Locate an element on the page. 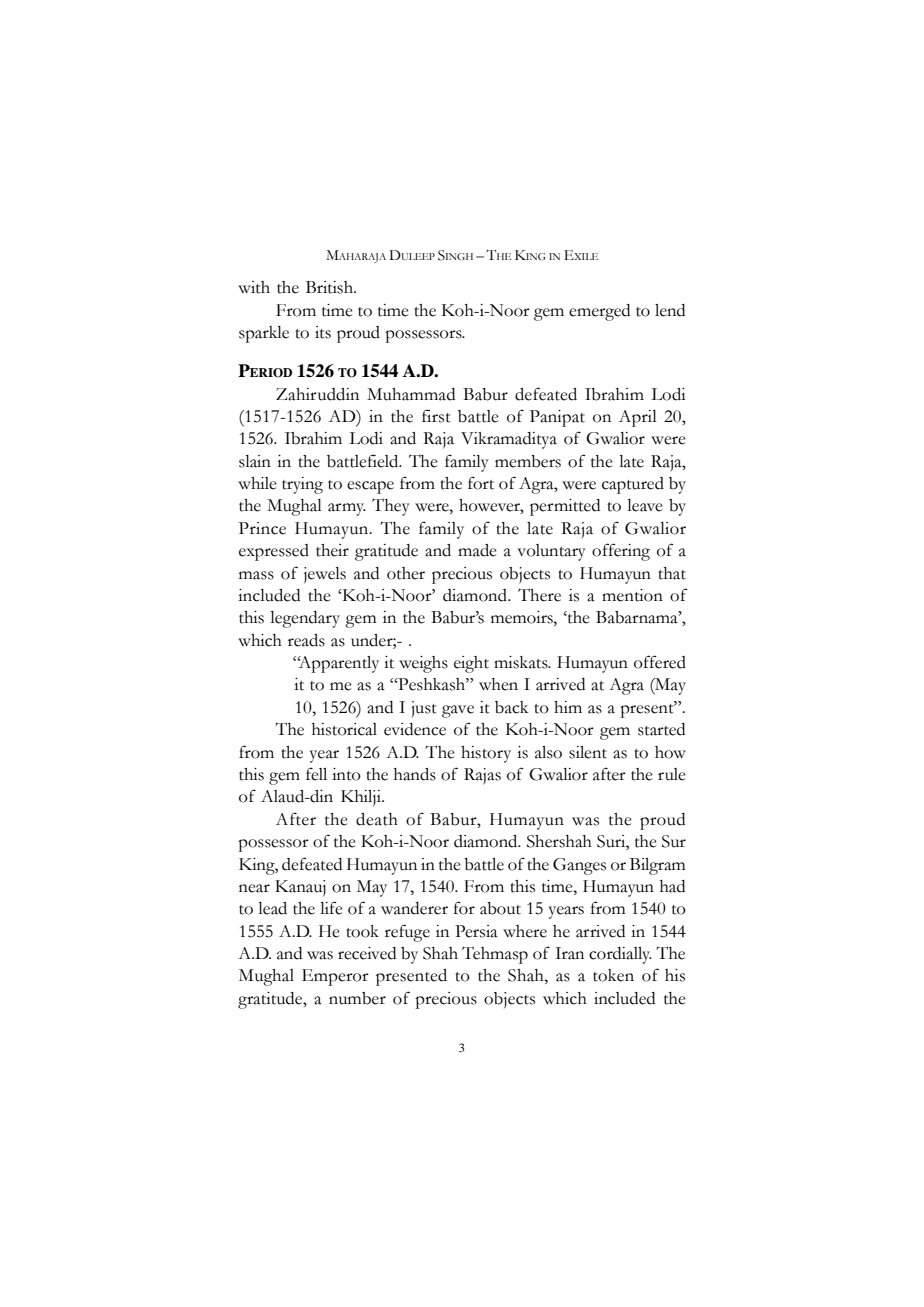 The width and height of the document is (924, 1307). offered is located at coordinates (660, 662).
